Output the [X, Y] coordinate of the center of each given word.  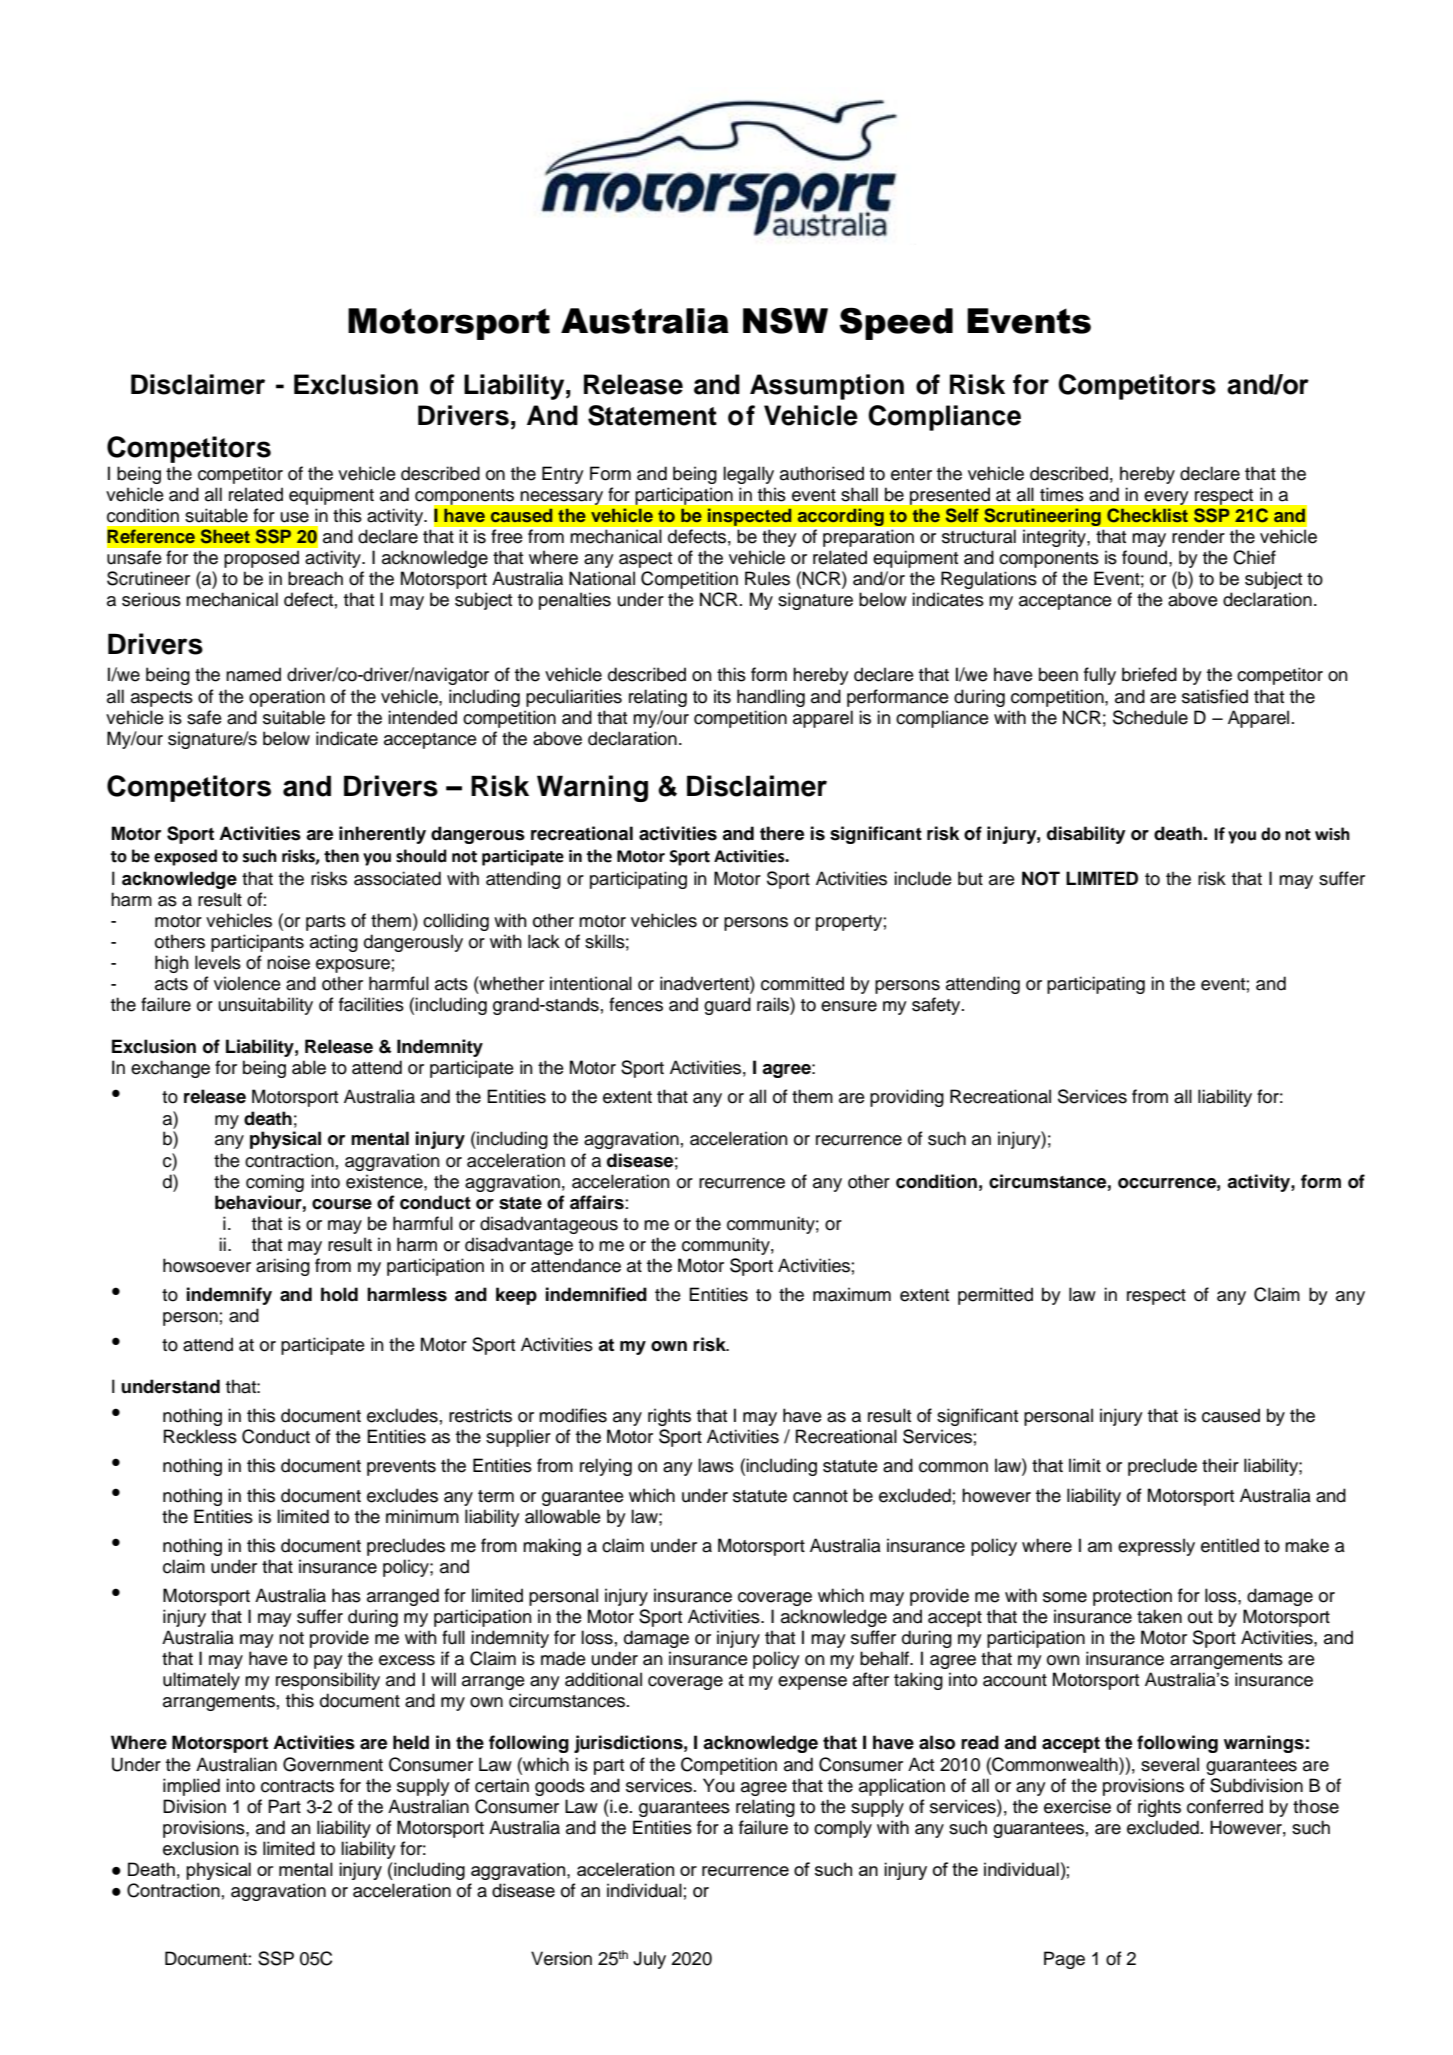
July [649, 1960]
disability [1086, 835]
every [1166, 498]
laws [716, 1465]
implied [191, 1787]
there [782, 833]
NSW [785, 321]
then [341, 856]
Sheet [225, 536]
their [1220, 1465]
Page [1064, 1960]
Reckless [200, 1436]
